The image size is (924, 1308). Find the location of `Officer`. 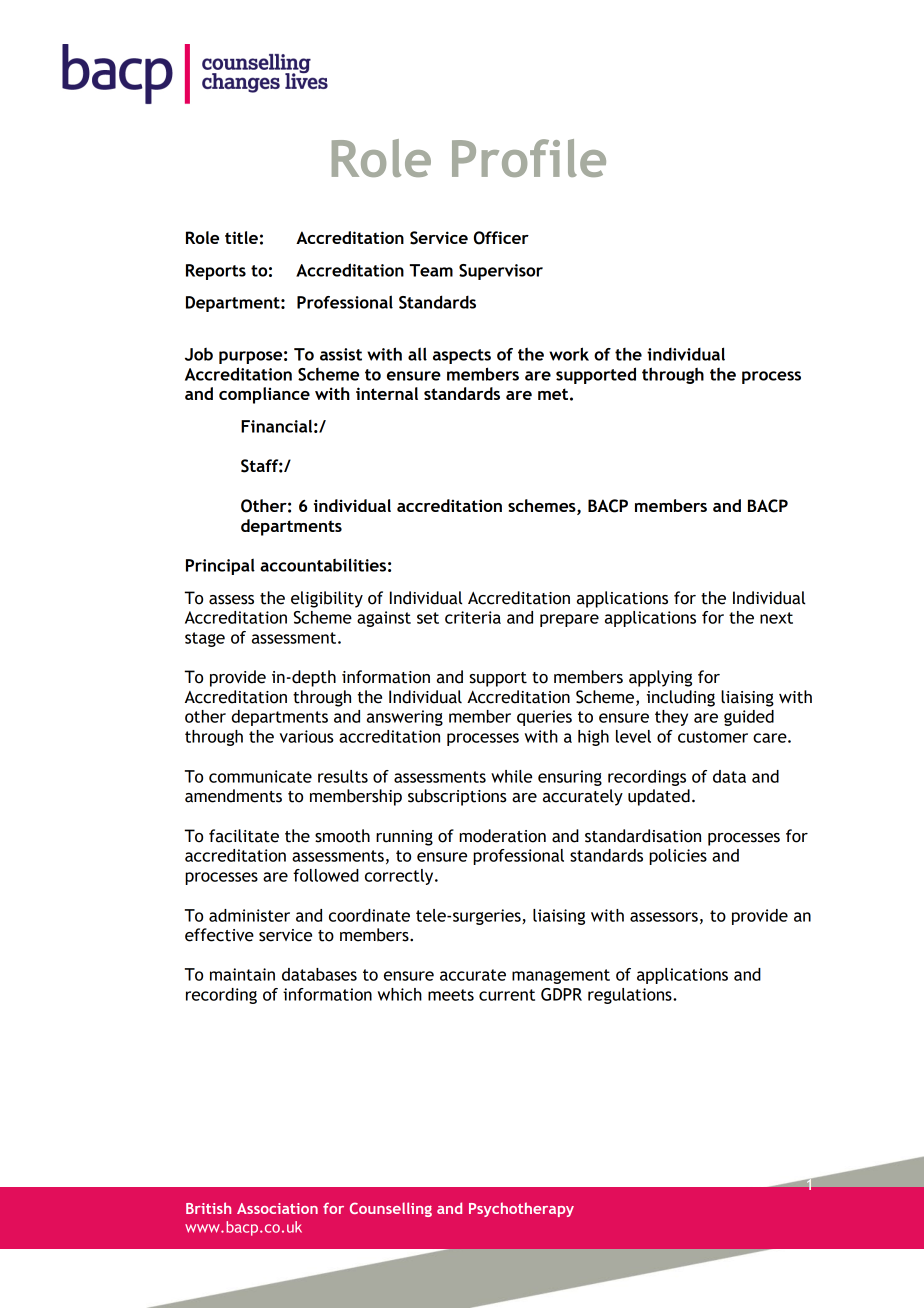

Officer is located at coordinates (501, 238).
